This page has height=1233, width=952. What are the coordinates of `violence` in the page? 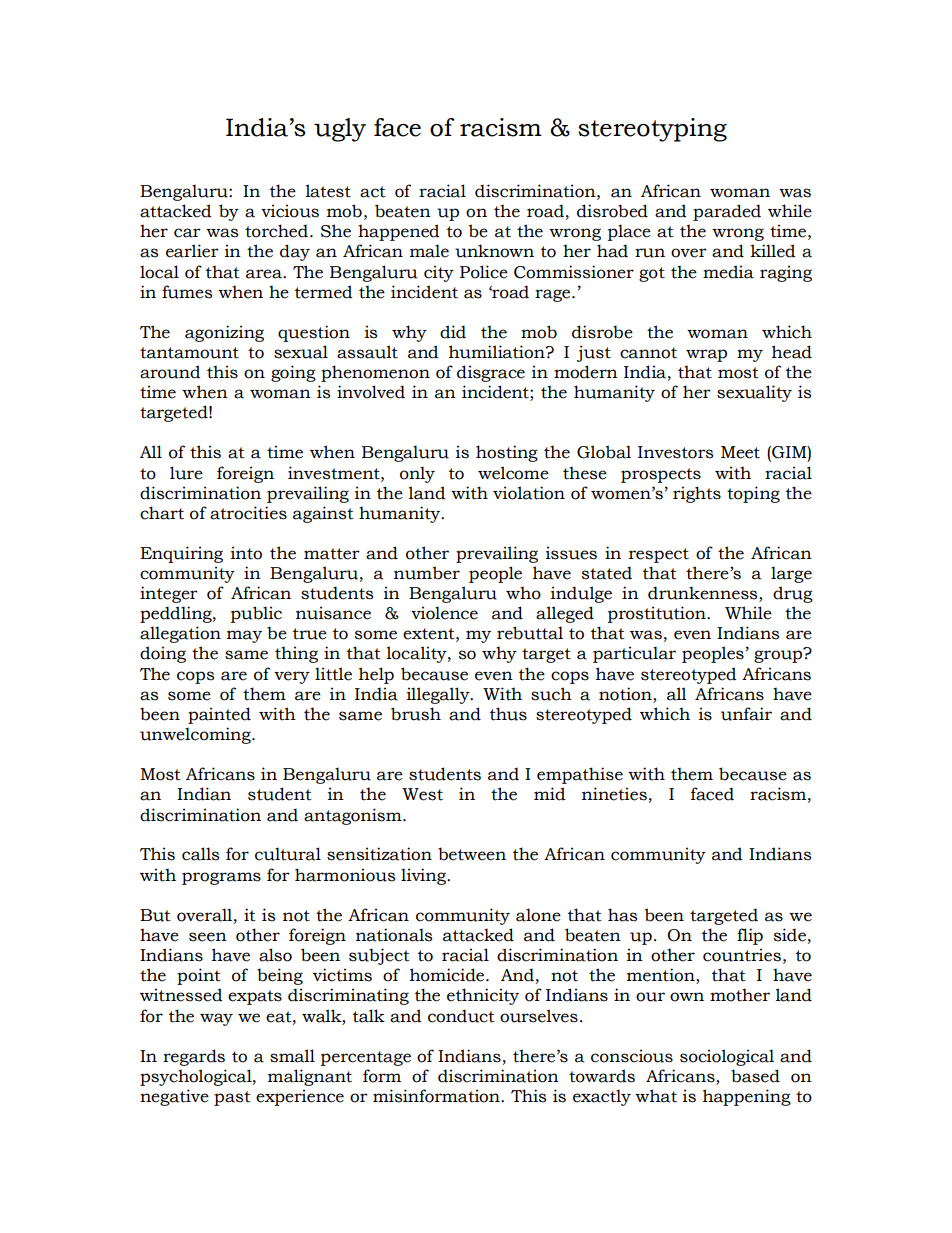 It's located at (444, 613).
